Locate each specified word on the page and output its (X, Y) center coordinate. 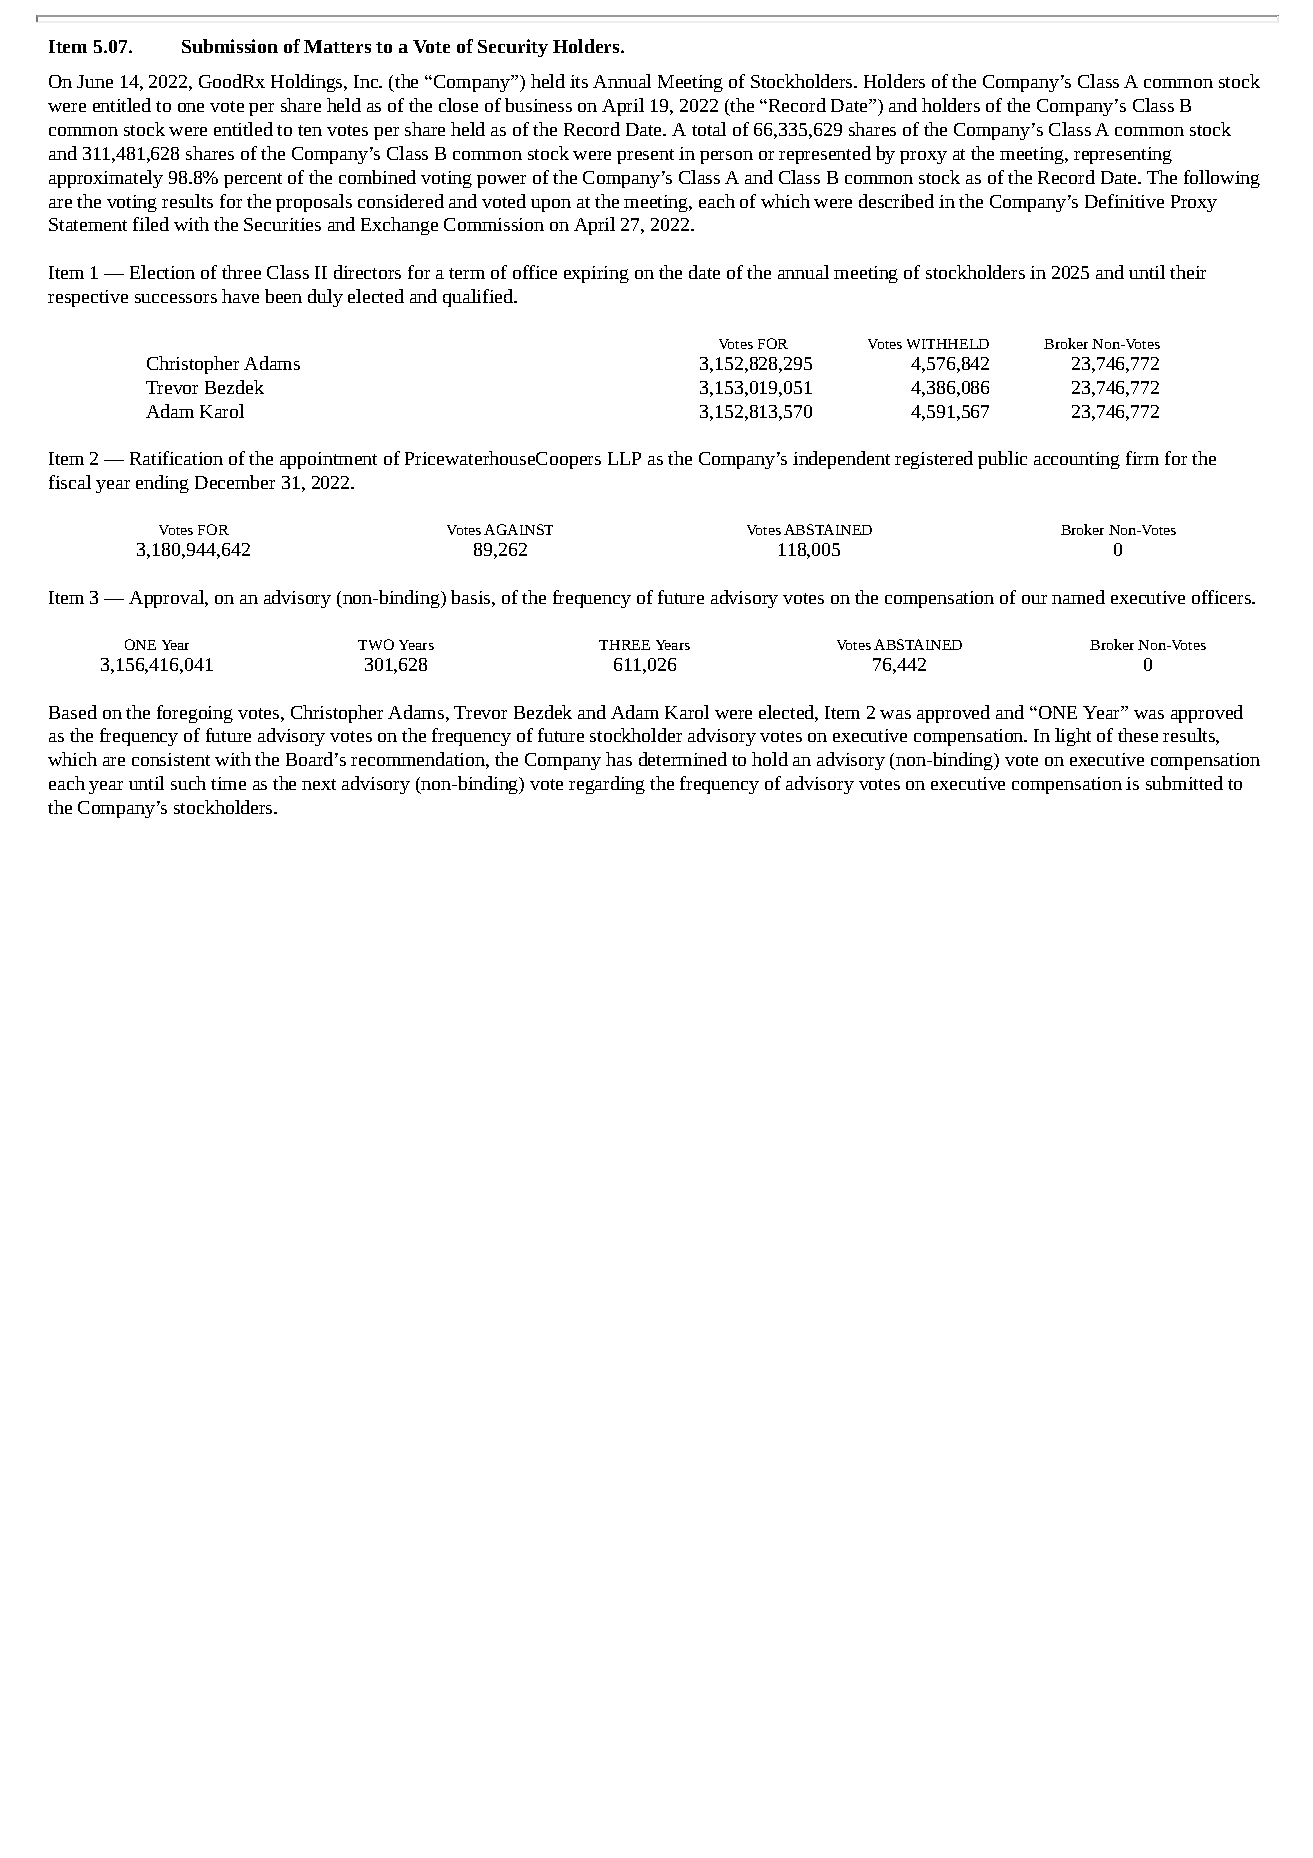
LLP (624, 458)
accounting (1077, 460)
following (1222, 179)
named (1078, 597)
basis (472, 597)
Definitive (1124, 201)
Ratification (176, 458)
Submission (230, 46)
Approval (167, 599)
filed (151, 224)
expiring (596, 274)
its (579, 81)
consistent (171, 759)
